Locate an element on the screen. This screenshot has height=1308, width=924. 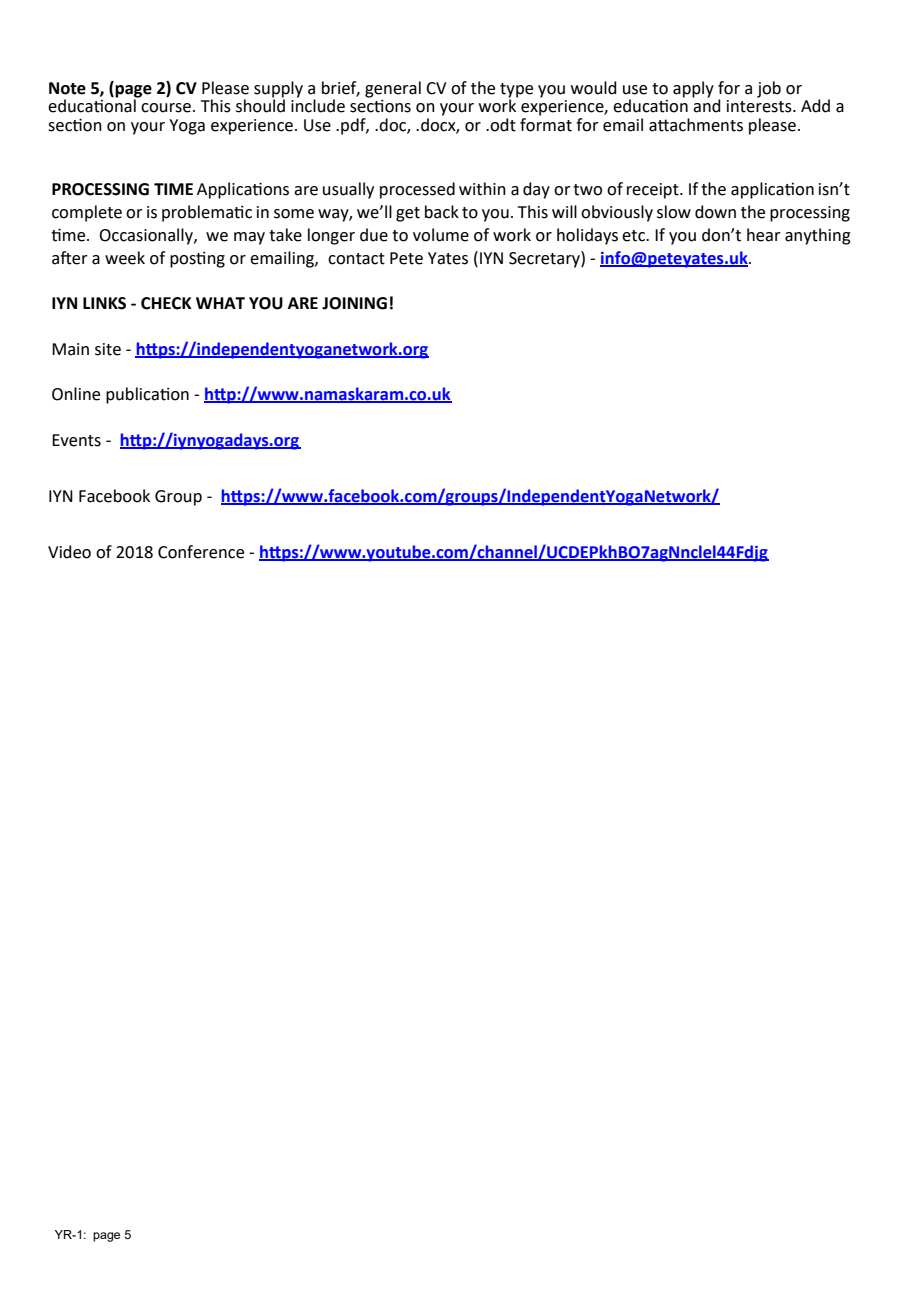
anything is located at coordinates (818, 236).
